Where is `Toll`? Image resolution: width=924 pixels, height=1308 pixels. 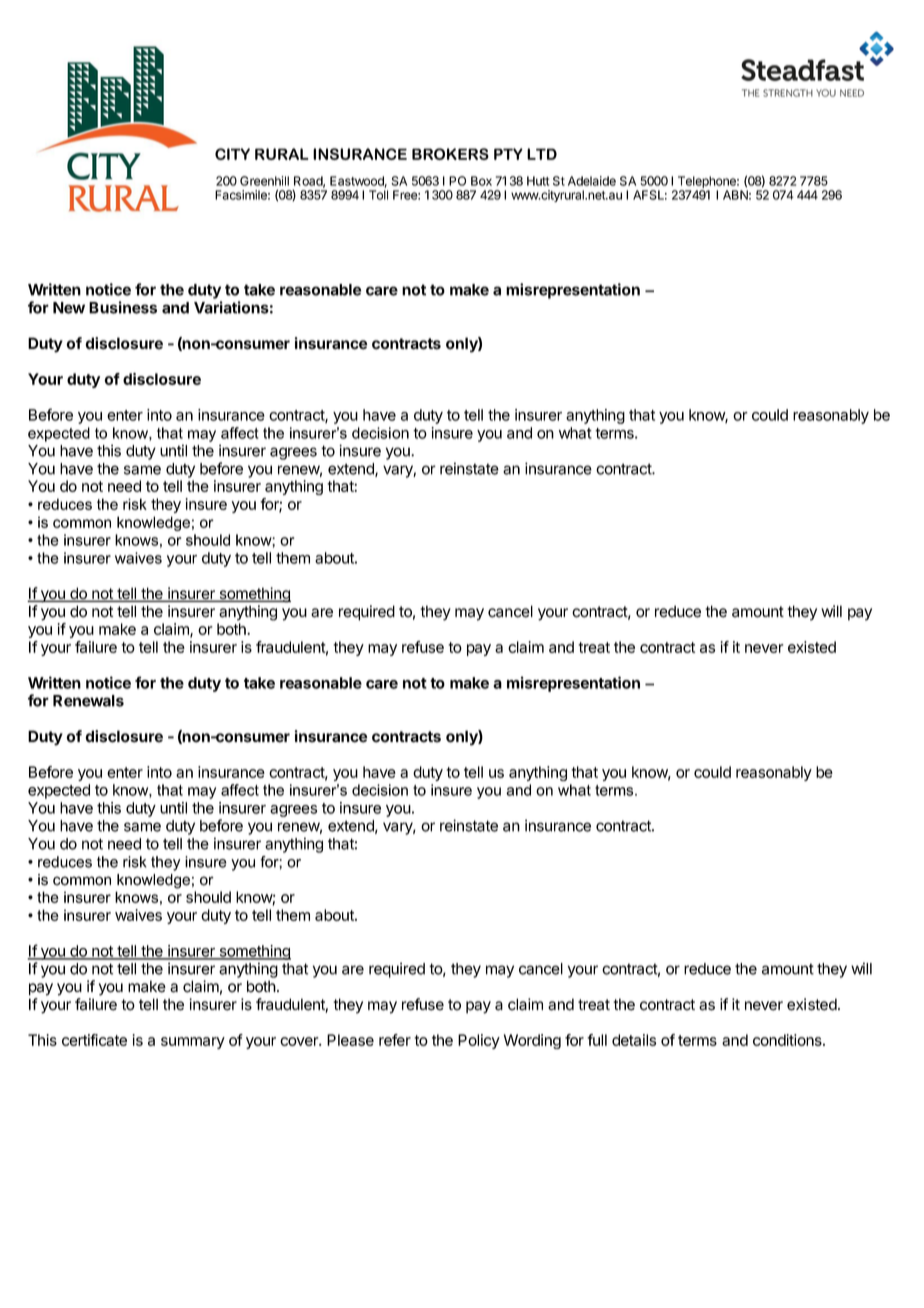
Toll is located at coordinates (378, 195).
